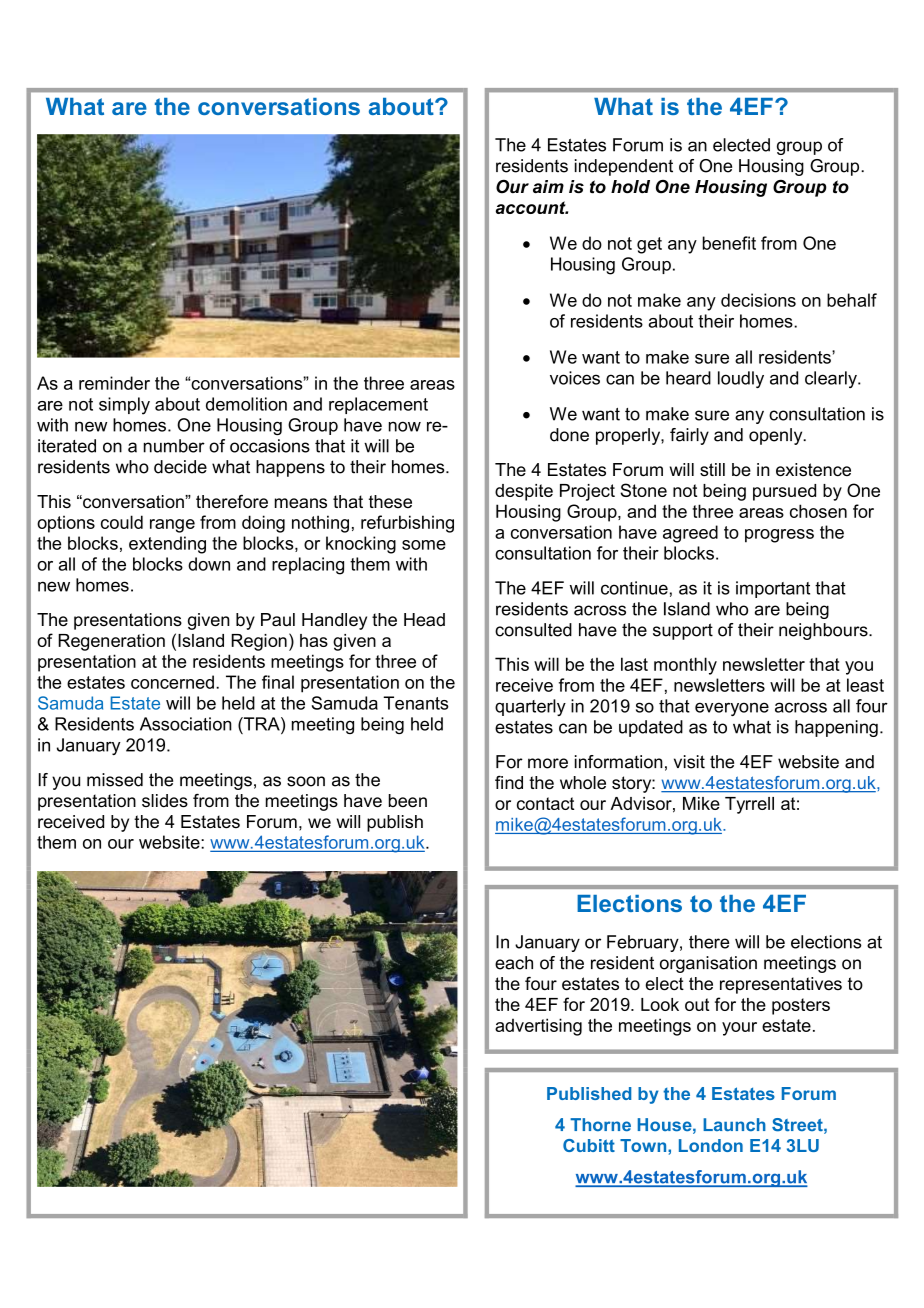 The image size is (924, 1308). What do you see at coordinates (424, 620) in the document?
I see `Head` at bounding box center [424, 620].
